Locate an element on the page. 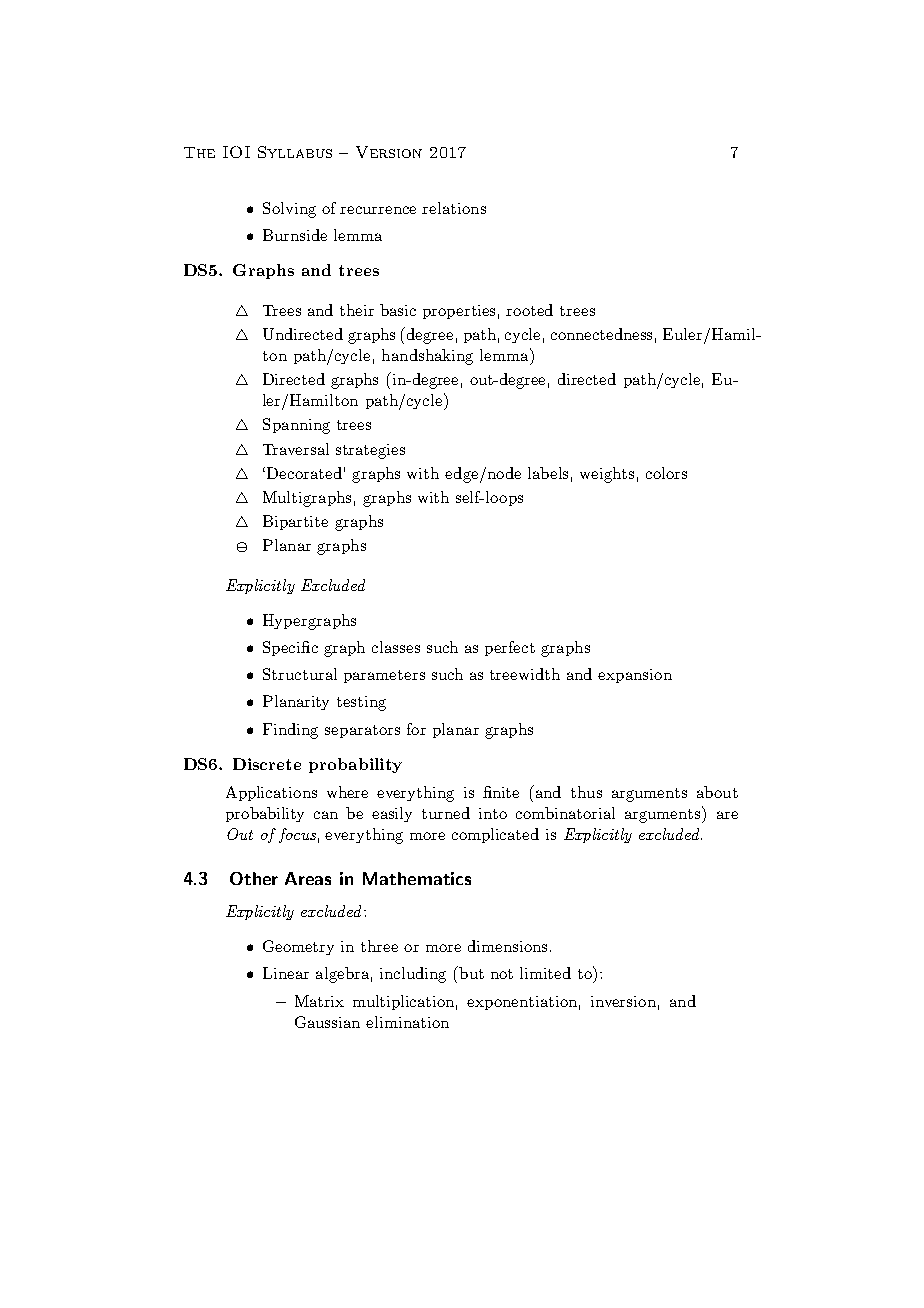 The image size is (924, 1308). rooted is located at coordinates (529, 310).
